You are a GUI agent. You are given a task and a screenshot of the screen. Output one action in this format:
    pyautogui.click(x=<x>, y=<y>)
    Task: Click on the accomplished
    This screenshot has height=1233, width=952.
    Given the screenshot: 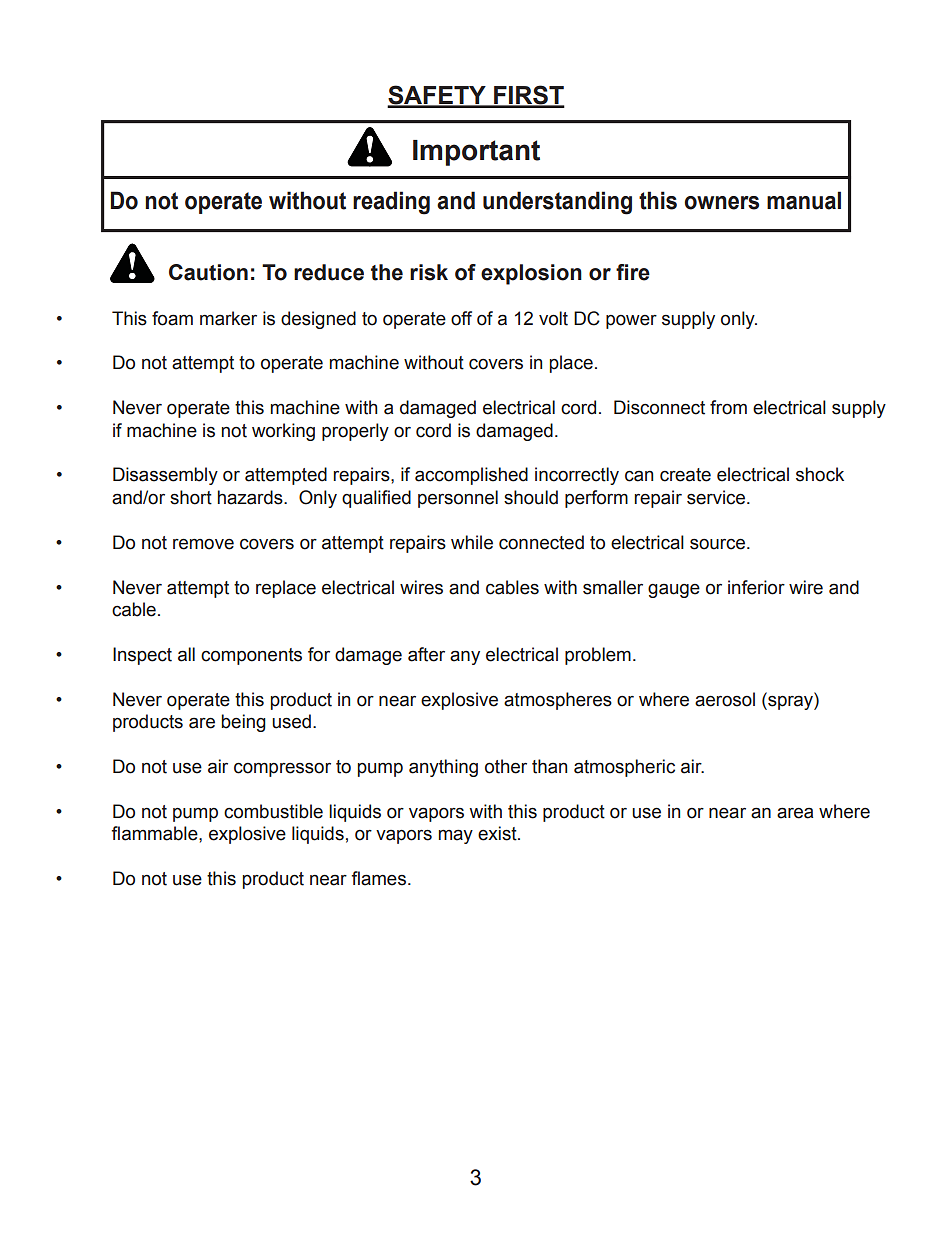 What is the action you would take?
    pyautogui.click(x=471, y=476)
